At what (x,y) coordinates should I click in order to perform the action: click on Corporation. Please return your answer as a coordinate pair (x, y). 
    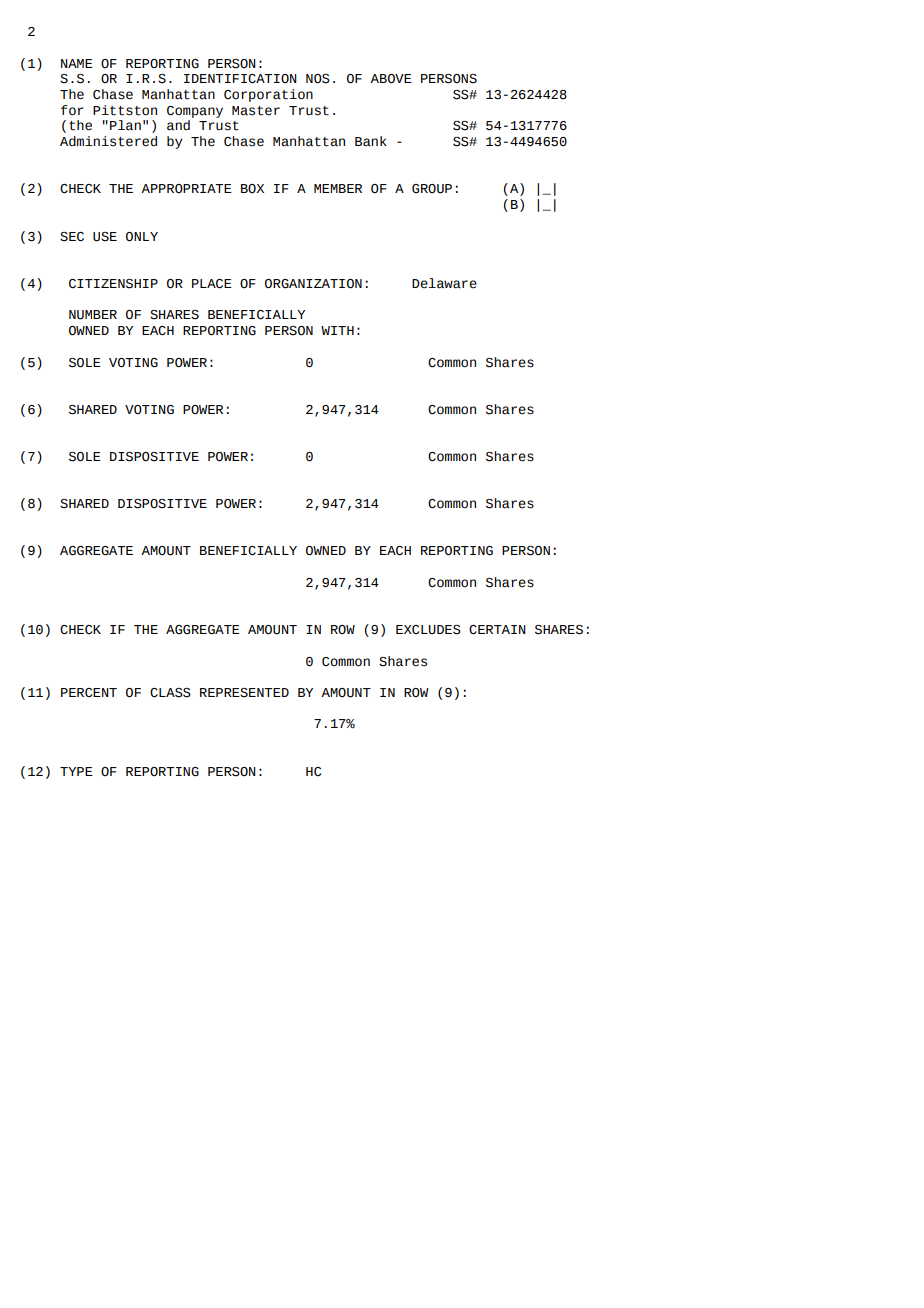
    Looking at the image, I should click on (268, 95).
